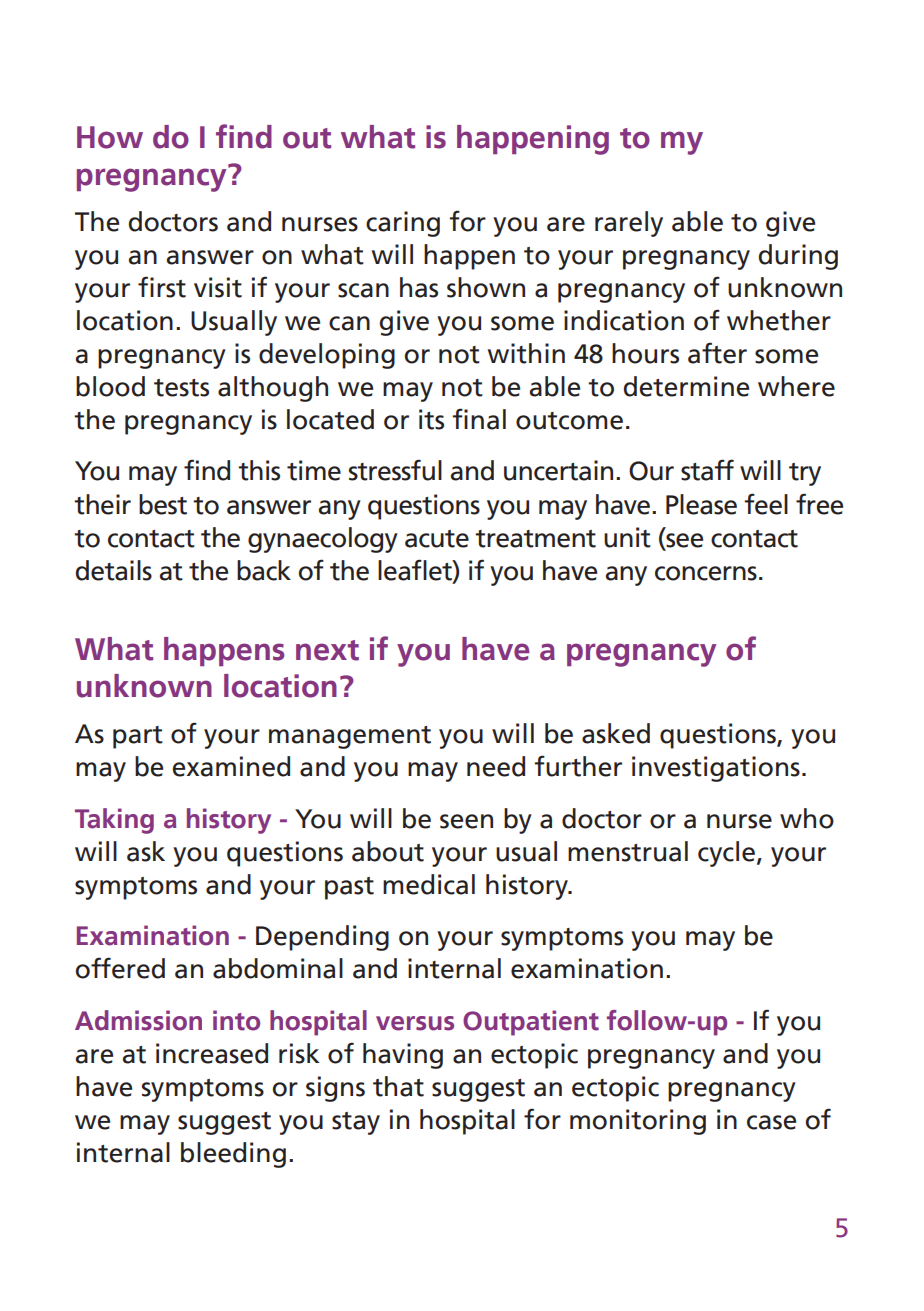 The image size is (924, 1311). What do you see at coordinates (398, 1086) in the screenshot?
I see `that` at bounding box center [398, 1086].
